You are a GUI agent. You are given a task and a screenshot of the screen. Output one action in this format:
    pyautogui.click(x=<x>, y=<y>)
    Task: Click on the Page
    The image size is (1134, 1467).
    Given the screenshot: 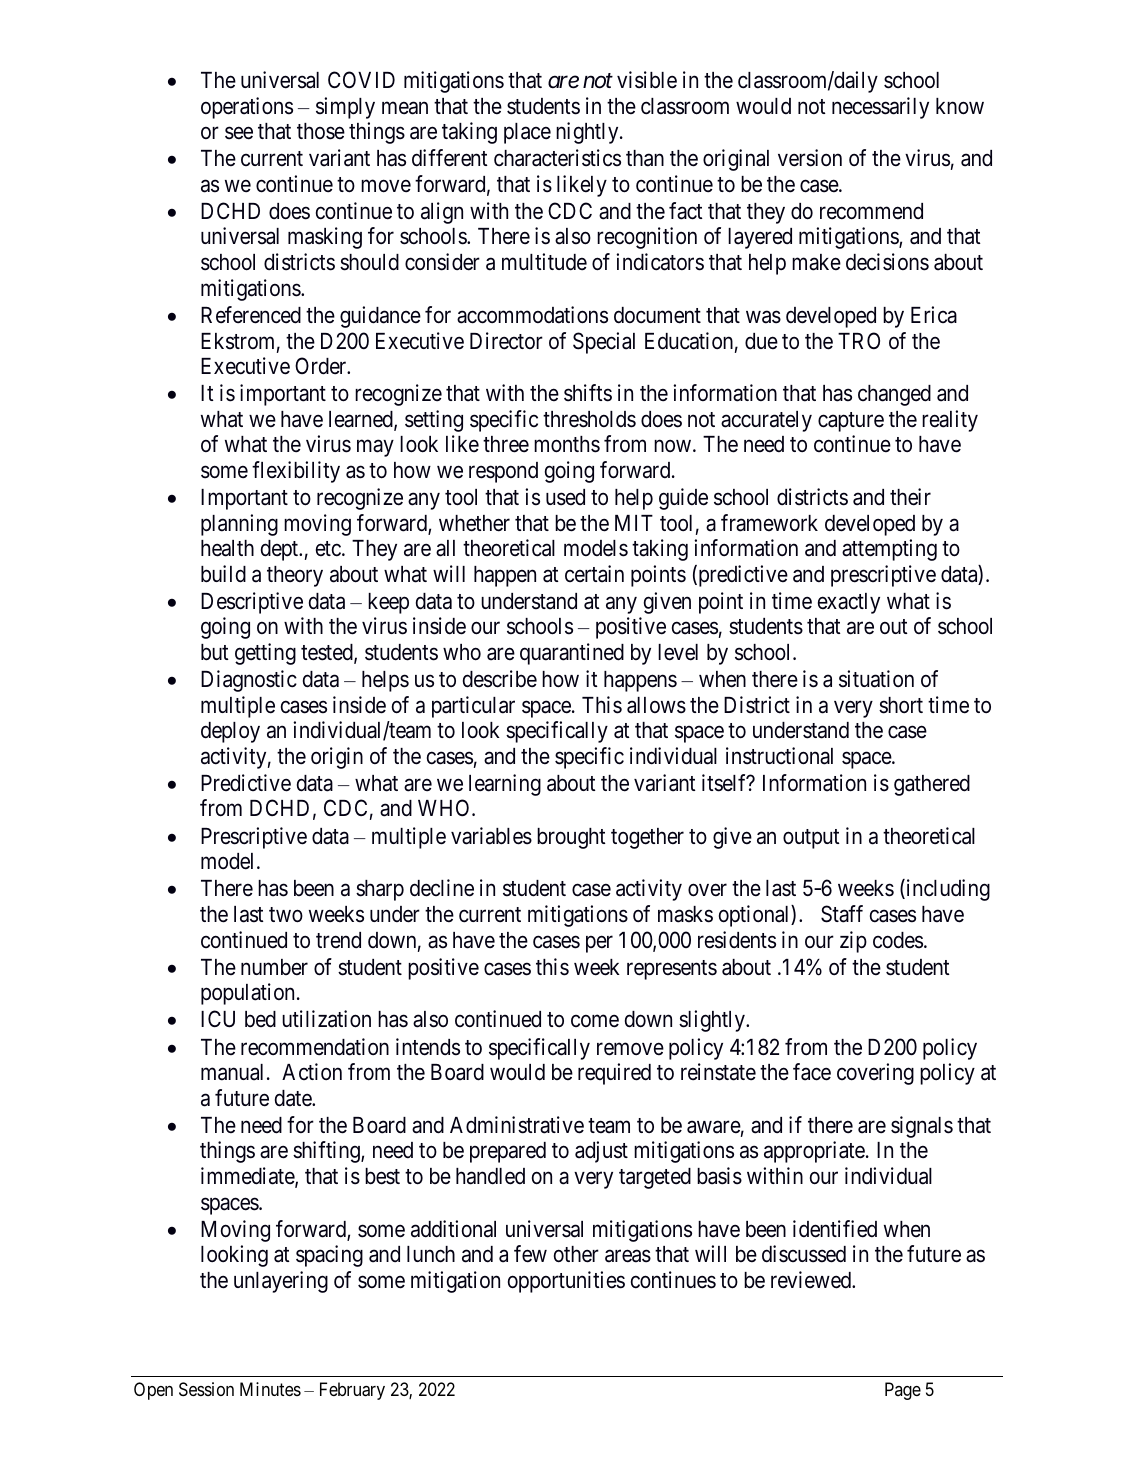 What is the action you would take?
    pyautogui.click(x=903, y=1391)
